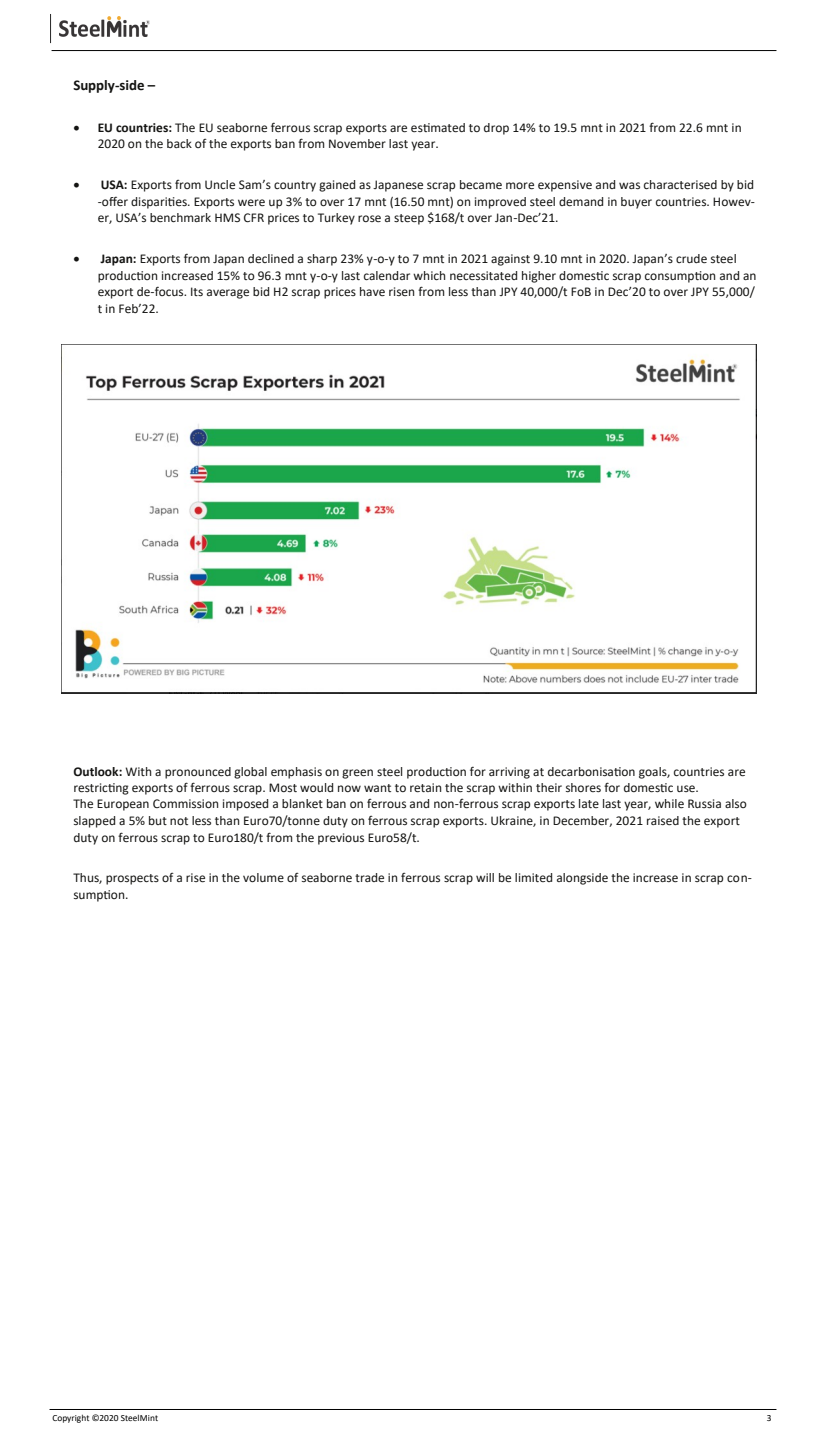 This document has width=825, height=1456. Describe the element at coordinates (70, 1419) in the document. I see `Copyright` at that location.
